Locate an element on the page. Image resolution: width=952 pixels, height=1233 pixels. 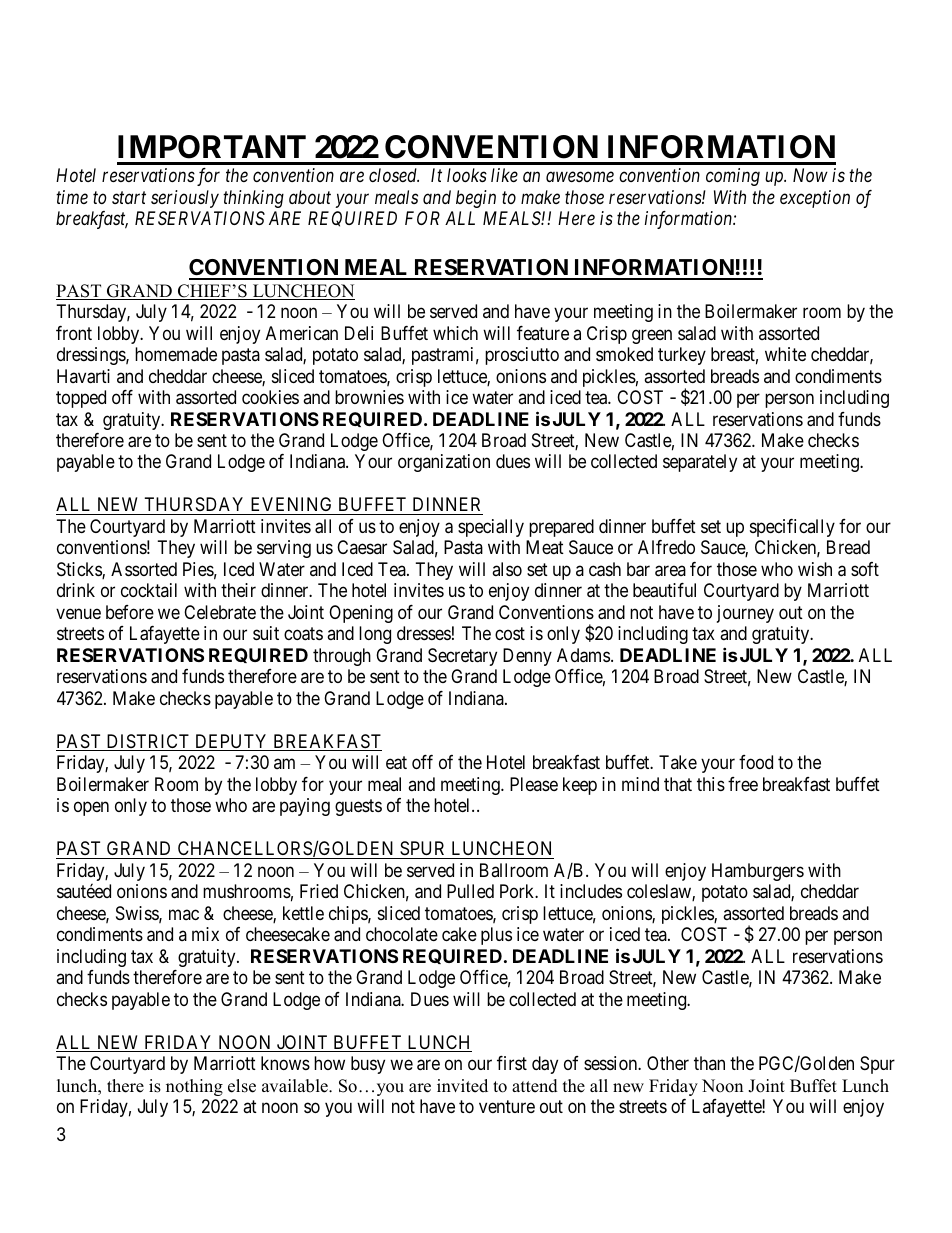
exception is located at coordinates (815, 199).
